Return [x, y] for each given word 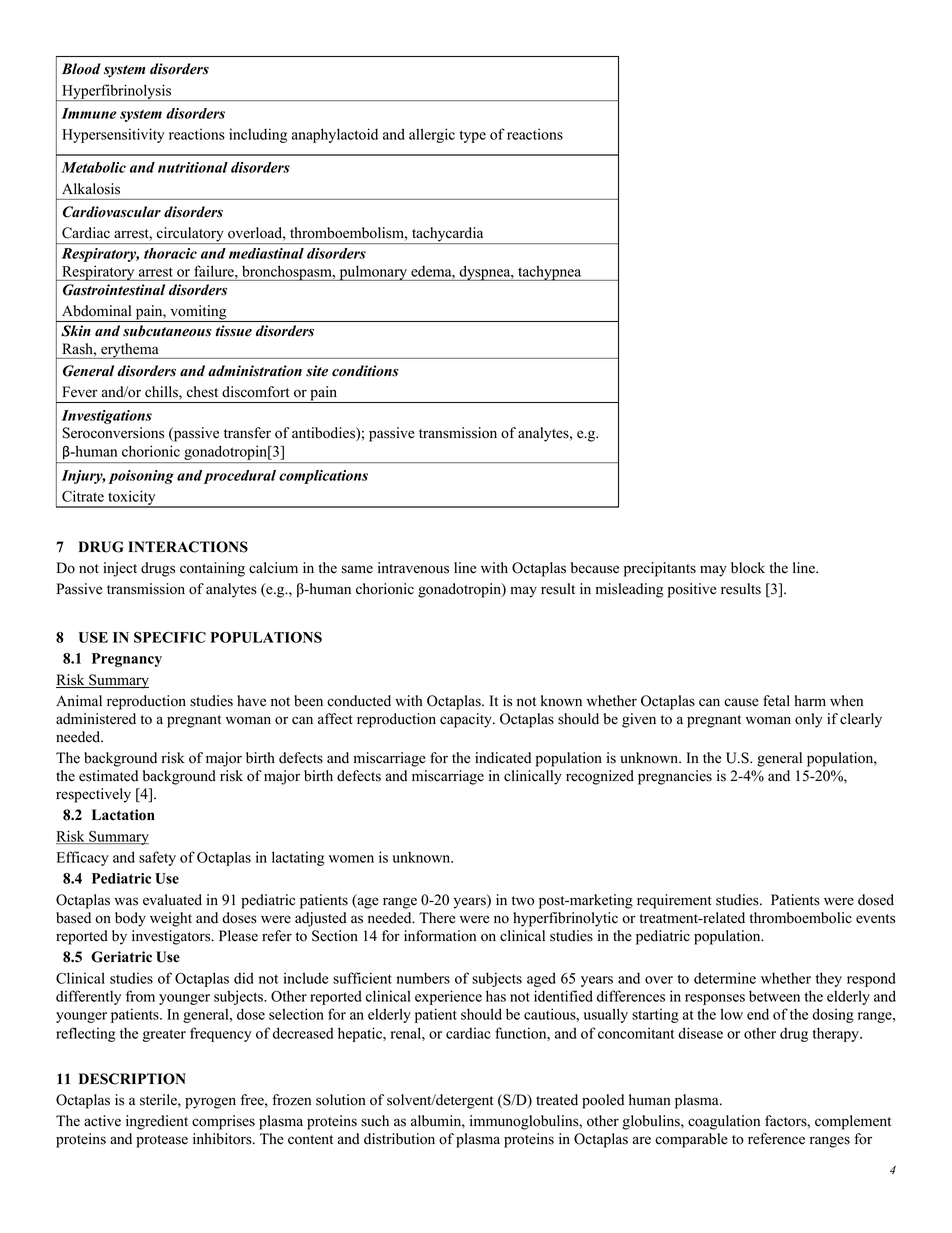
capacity [467, 720]
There [437, 918]
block [748, 568]
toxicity [132, 499]
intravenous [413, 568]
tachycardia [448, 235]
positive [692, 590]
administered [96, 719]
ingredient [157, 1122]
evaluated [172, 900]
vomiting [198, 313]
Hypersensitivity [113, 135]
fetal [776, 701]
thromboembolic [800, 918]
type [472, 136]
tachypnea [550, 273]
